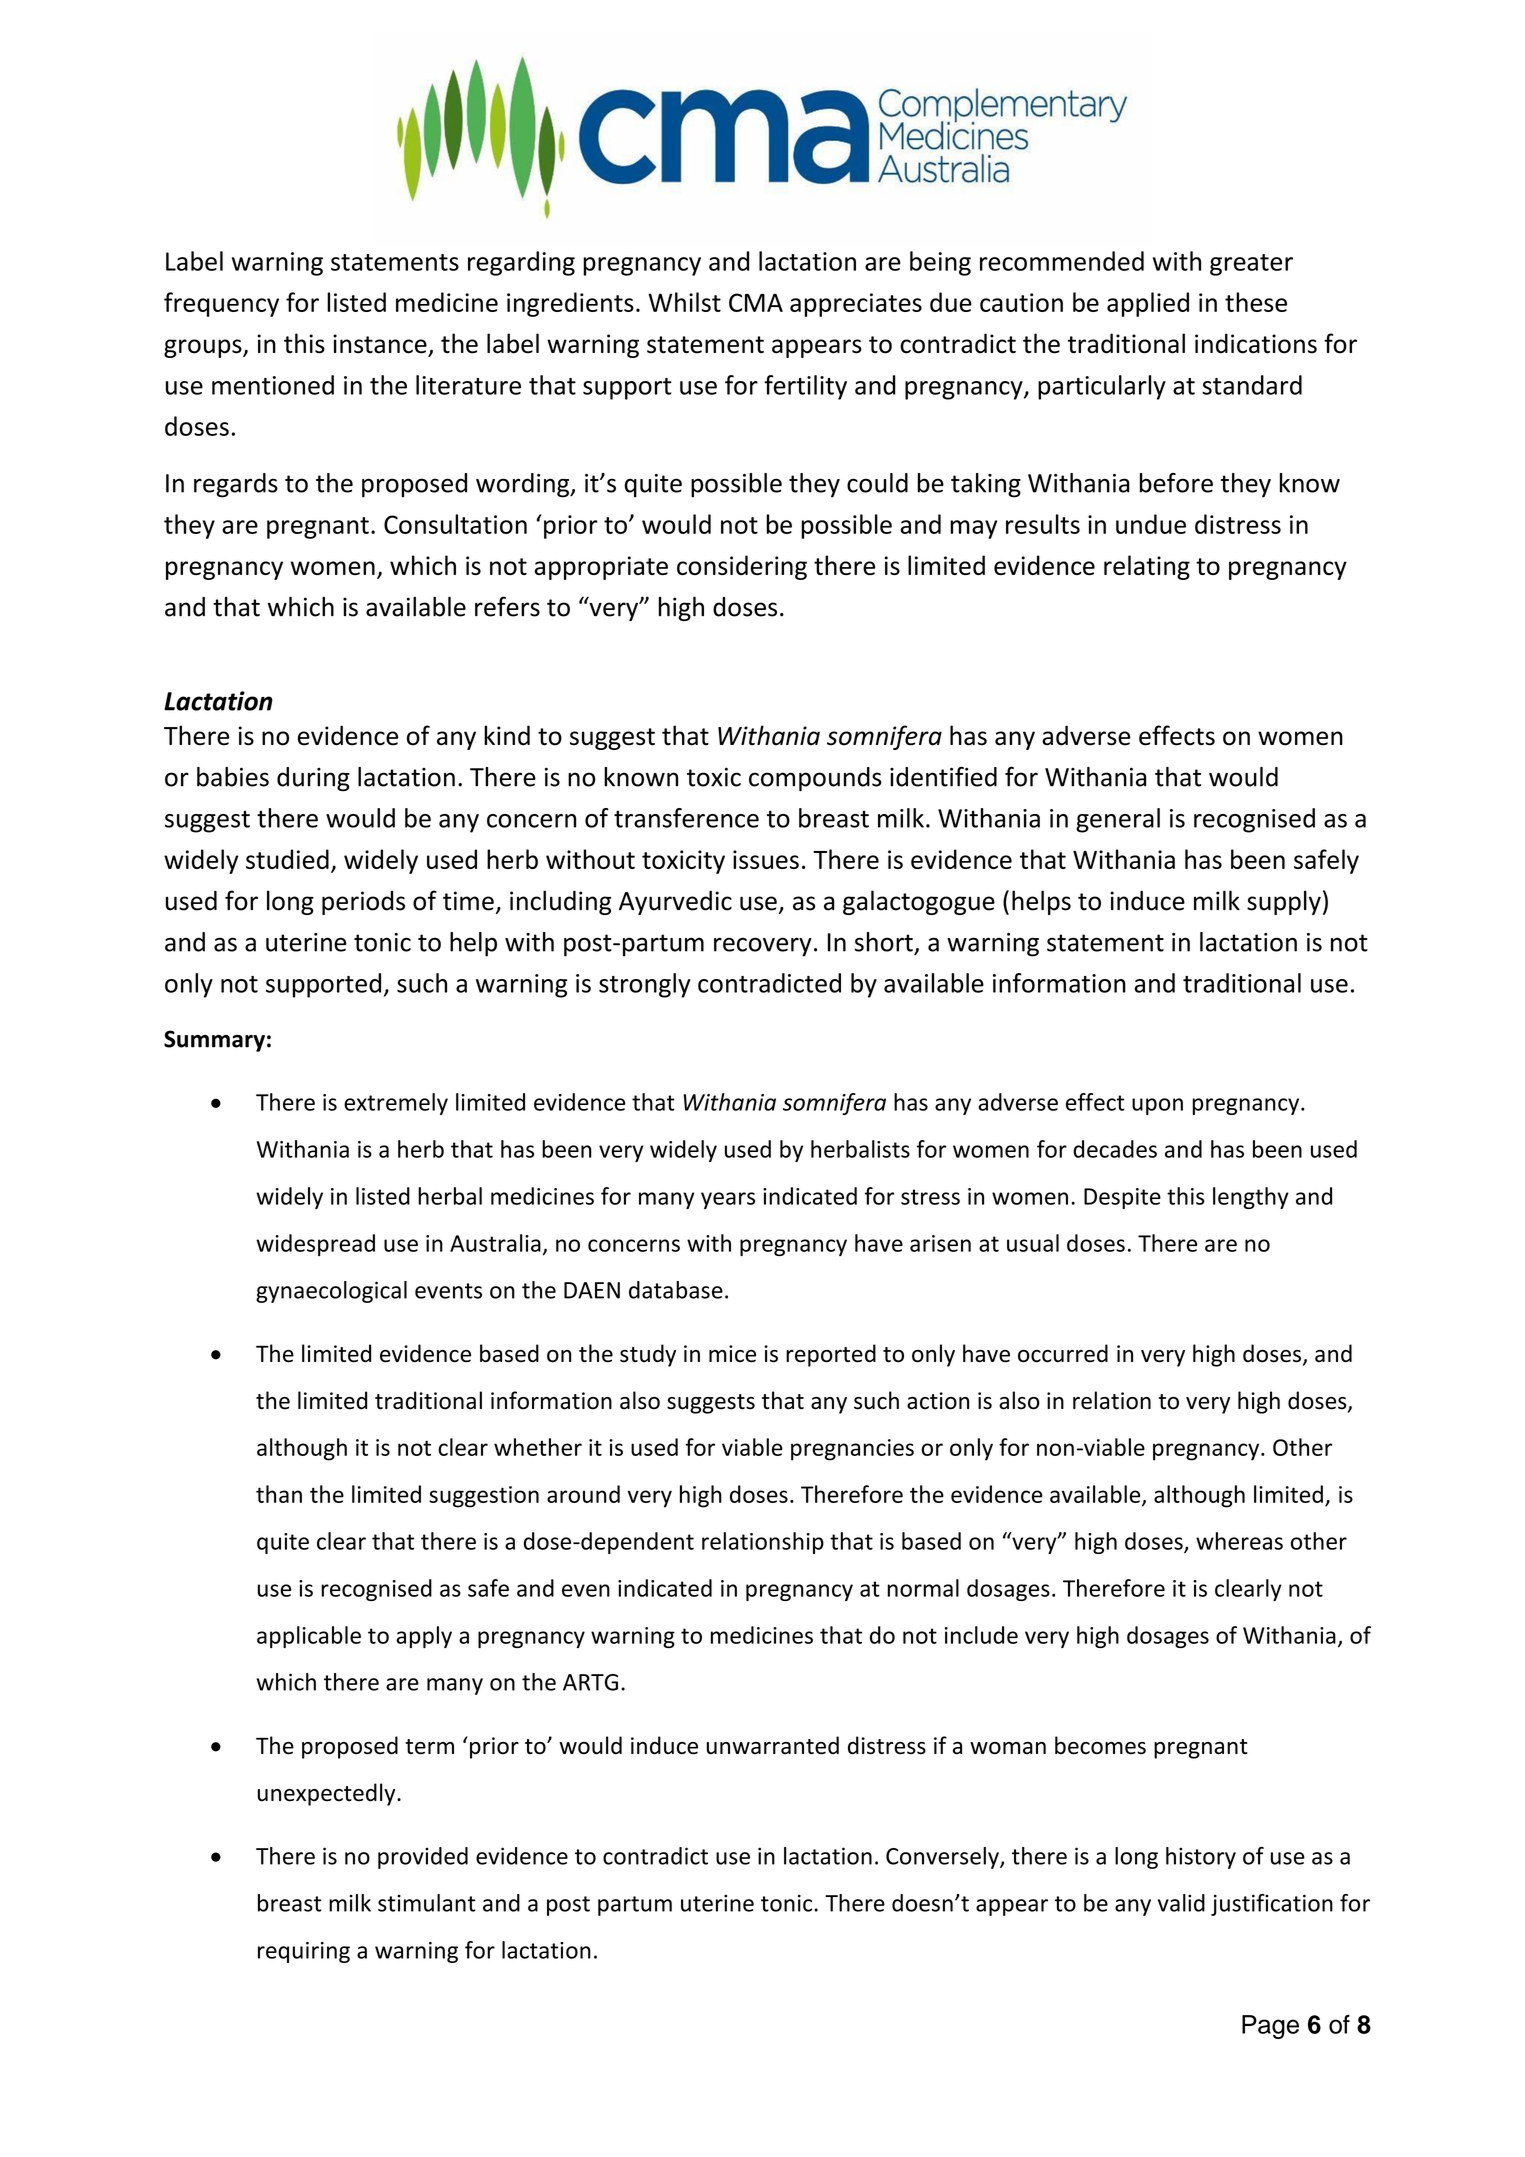  I want to click on mice, so click(732, 1354).
